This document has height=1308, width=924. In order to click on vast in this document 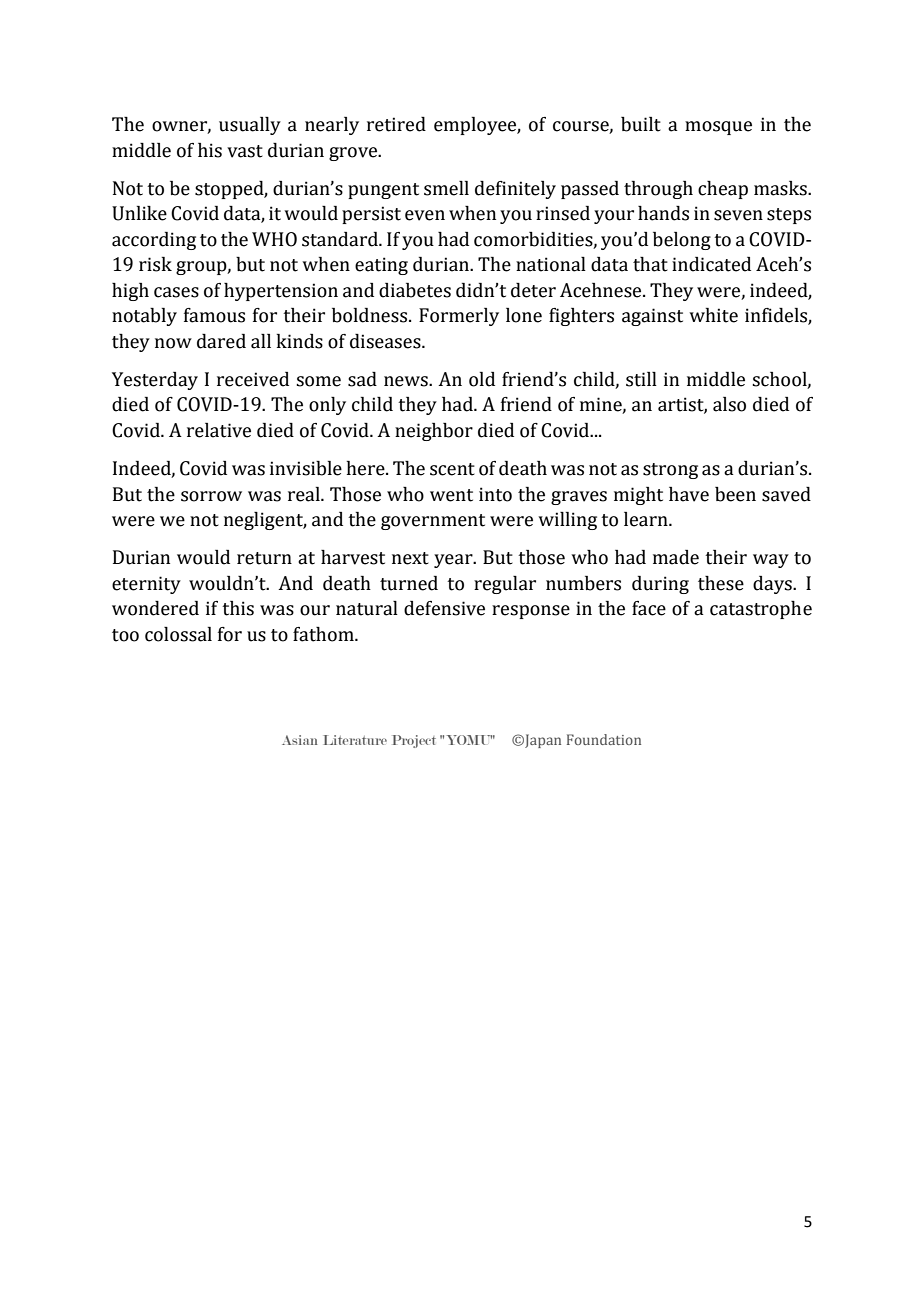, I will do `click(245, 151)`.
